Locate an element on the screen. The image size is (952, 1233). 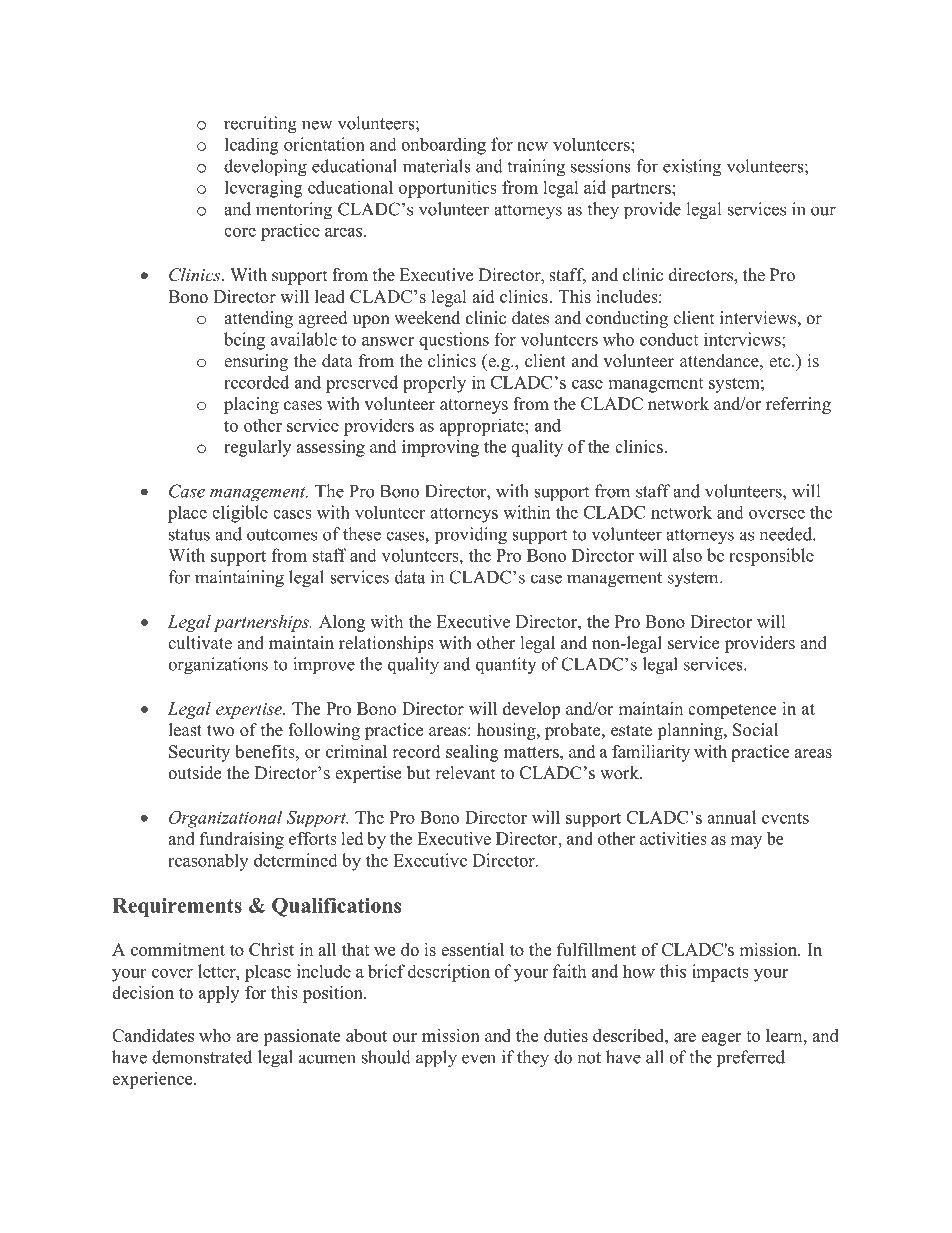
Organizational is located at coordinates (225, 819).
